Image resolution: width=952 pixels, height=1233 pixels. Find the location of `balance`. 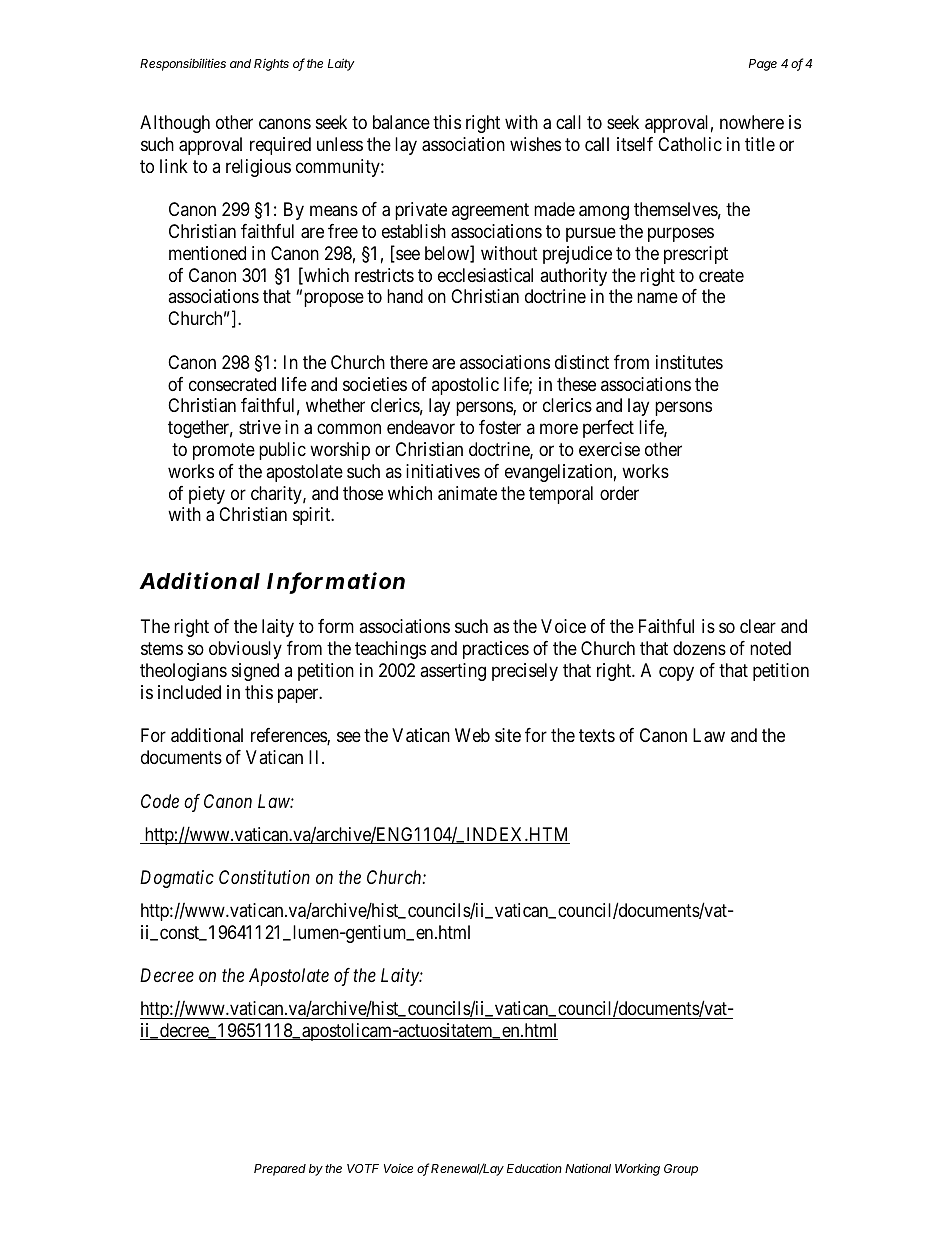

balance is located at coordinates (401, 122).
